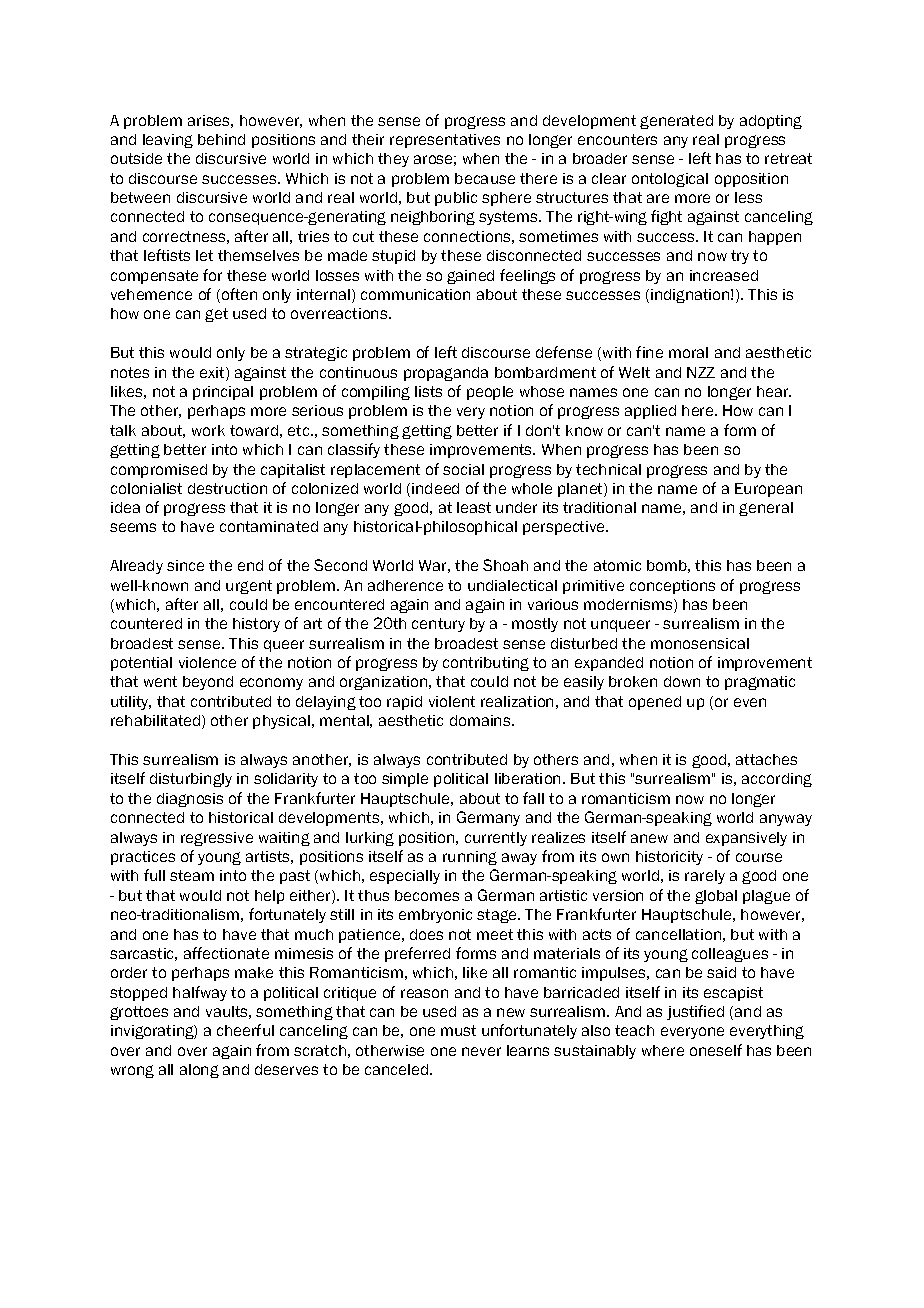 The width and height of the document is (924, 1308). Describe the element at coordinates (213, 374) in the document. I see `exit` at that location.
